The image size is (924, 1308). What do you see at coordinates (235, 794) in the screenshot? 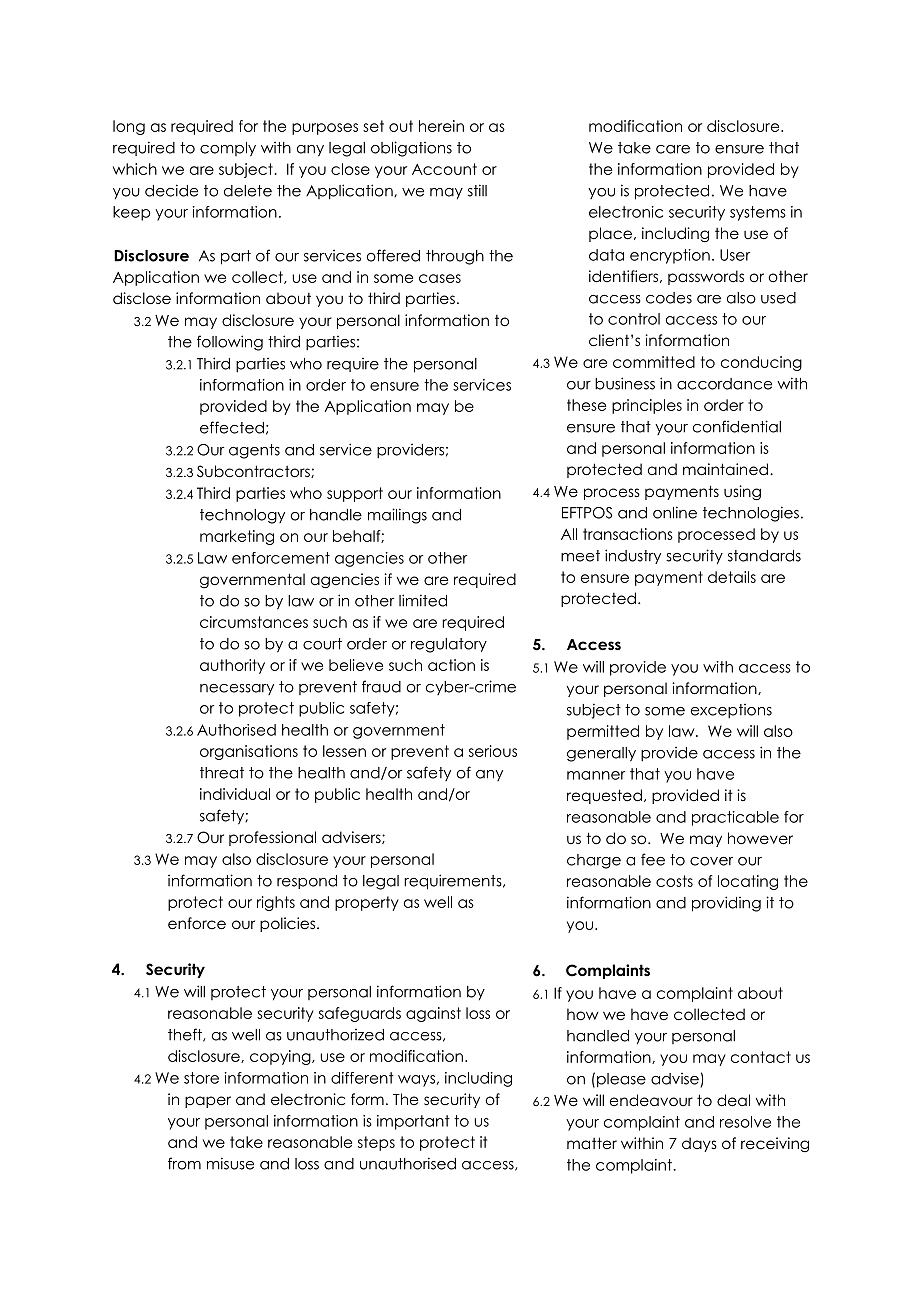
I see `individual` at bounding box center [235, 794].
